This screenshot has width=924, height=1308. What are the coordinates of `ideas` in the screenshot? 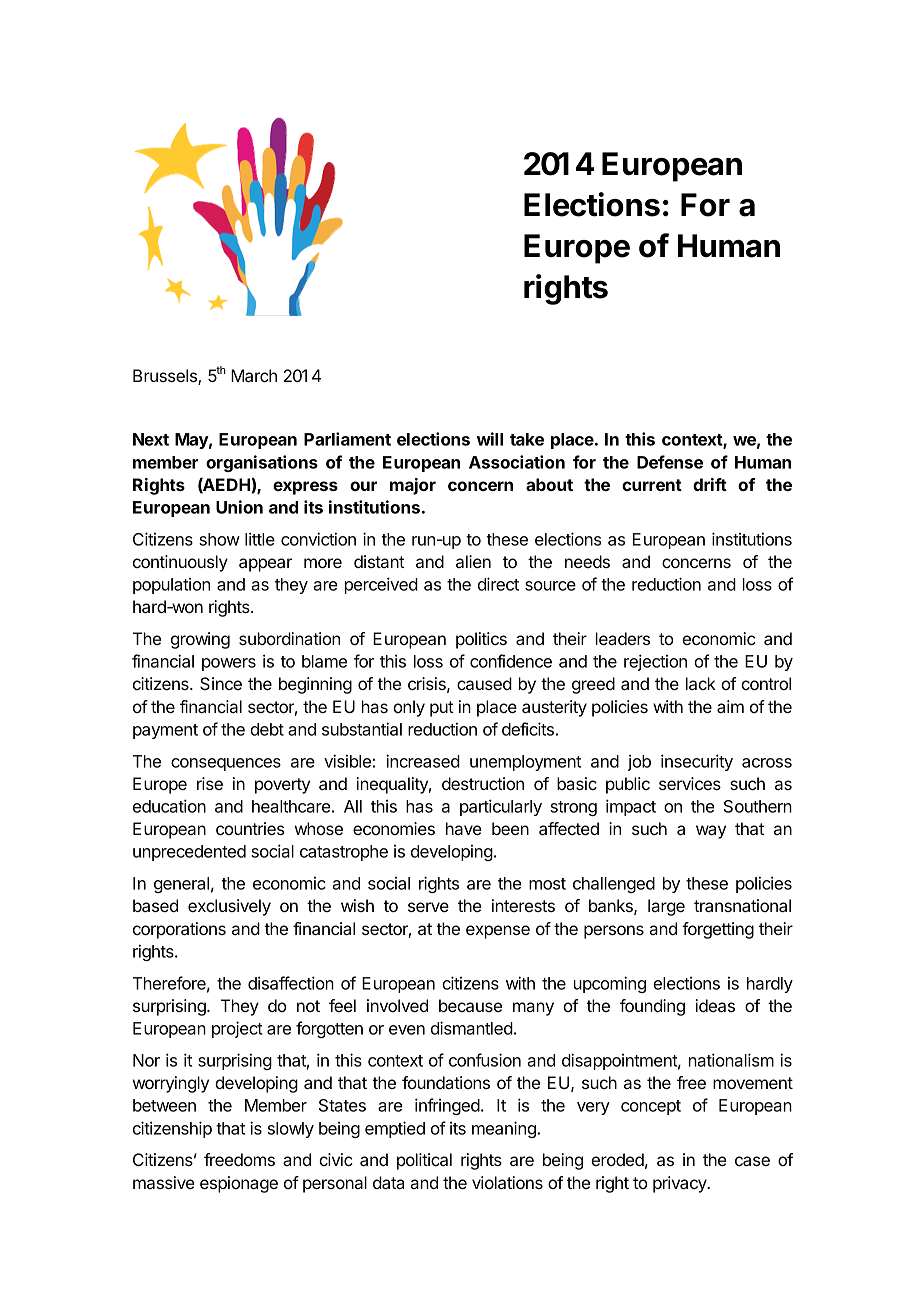 It's located at (715, 1005).
